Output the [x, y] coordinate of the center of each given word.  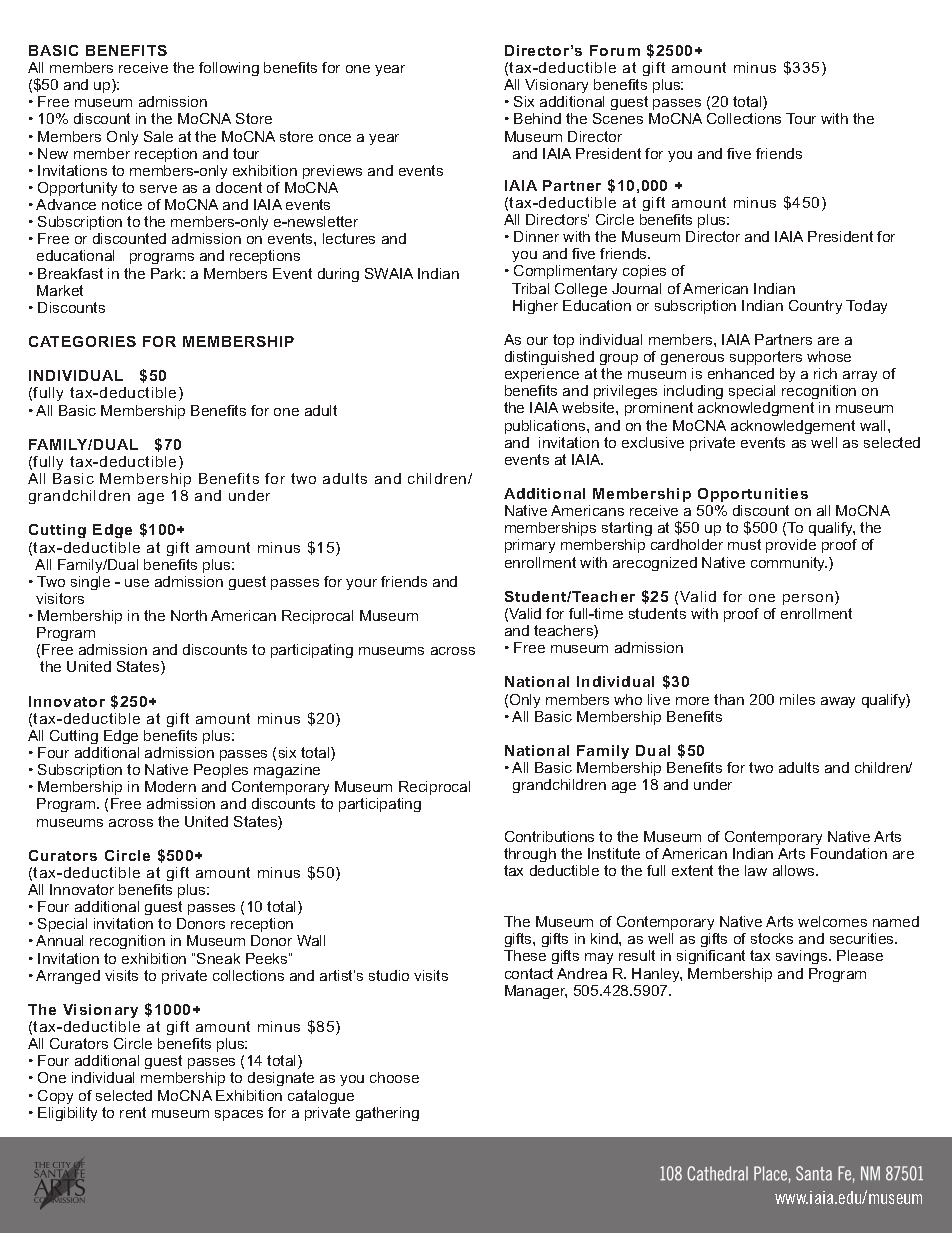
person [808, 599]
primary [530, 546]
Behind [537, 118]
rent [133, 1112]
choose [394, 1077]
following [229, 69]
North [189, 615]
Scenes [618, 118]
